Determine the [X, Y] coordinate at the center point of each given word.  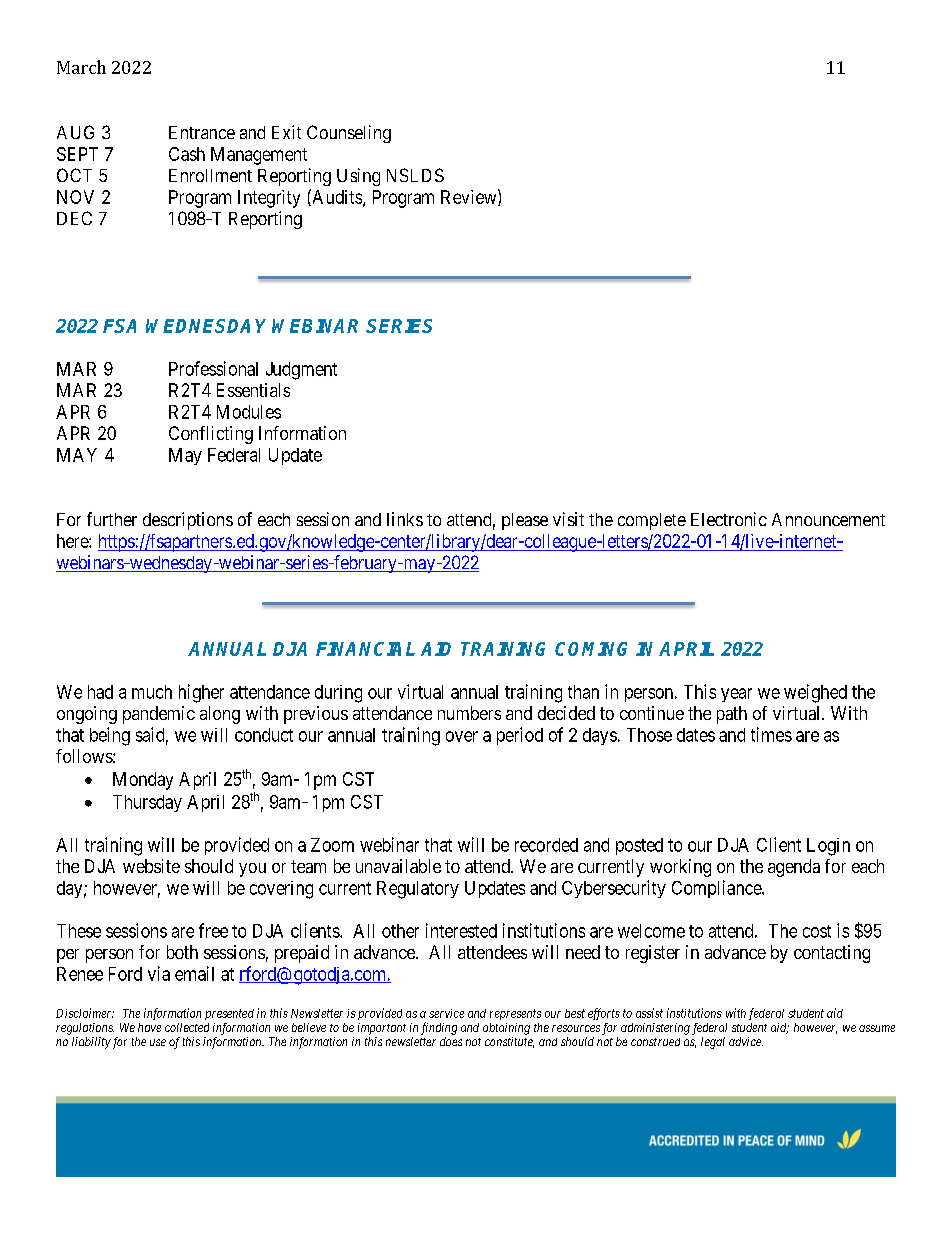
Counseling [349, 134]
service [446, 1013]
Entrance [202, 132]
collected [187, 1027]
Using [358, 177]
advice [746, 1041]
